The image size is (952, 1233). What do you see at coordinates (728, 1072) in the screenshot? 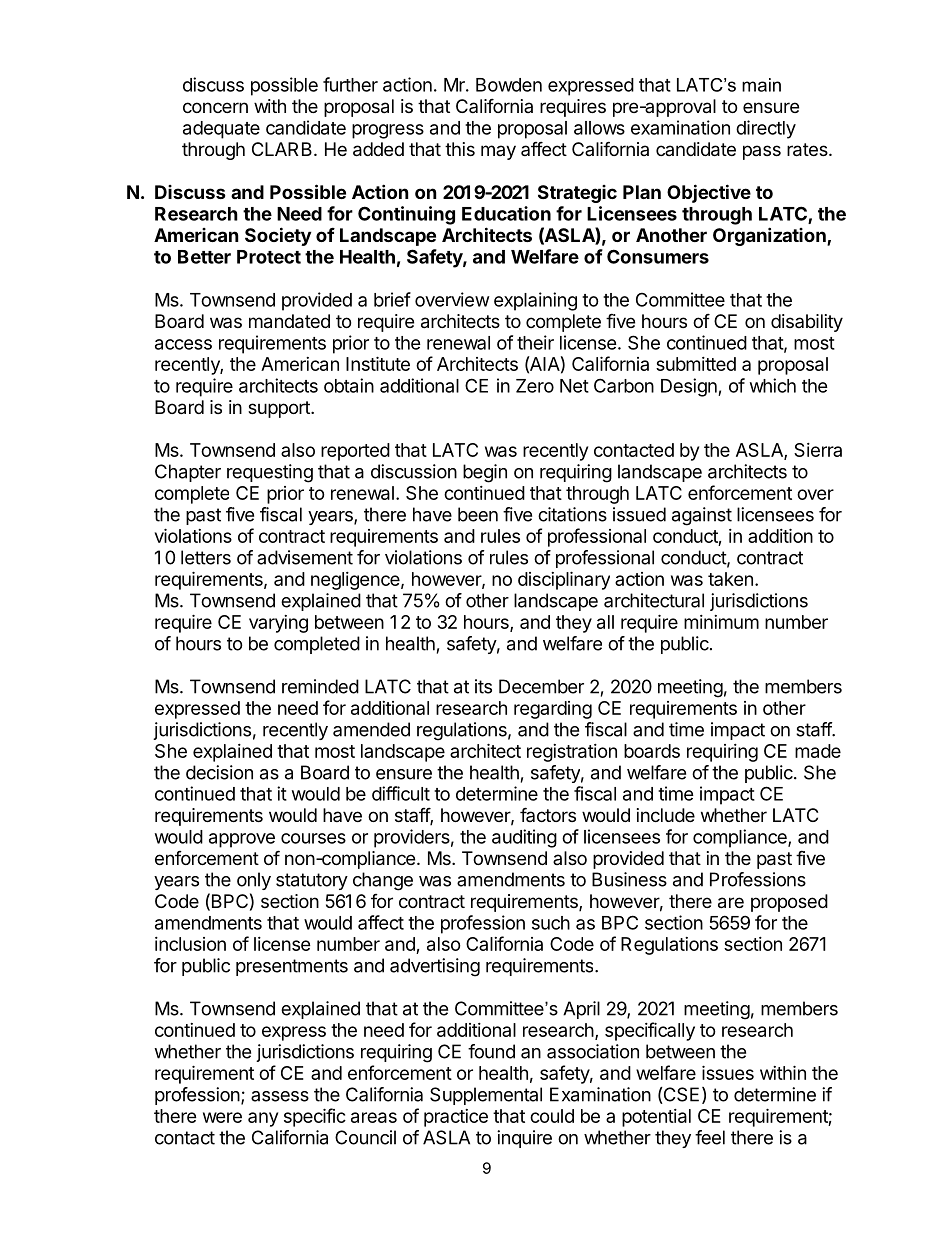
I see `issues` at bounding box center [728, 1072].
